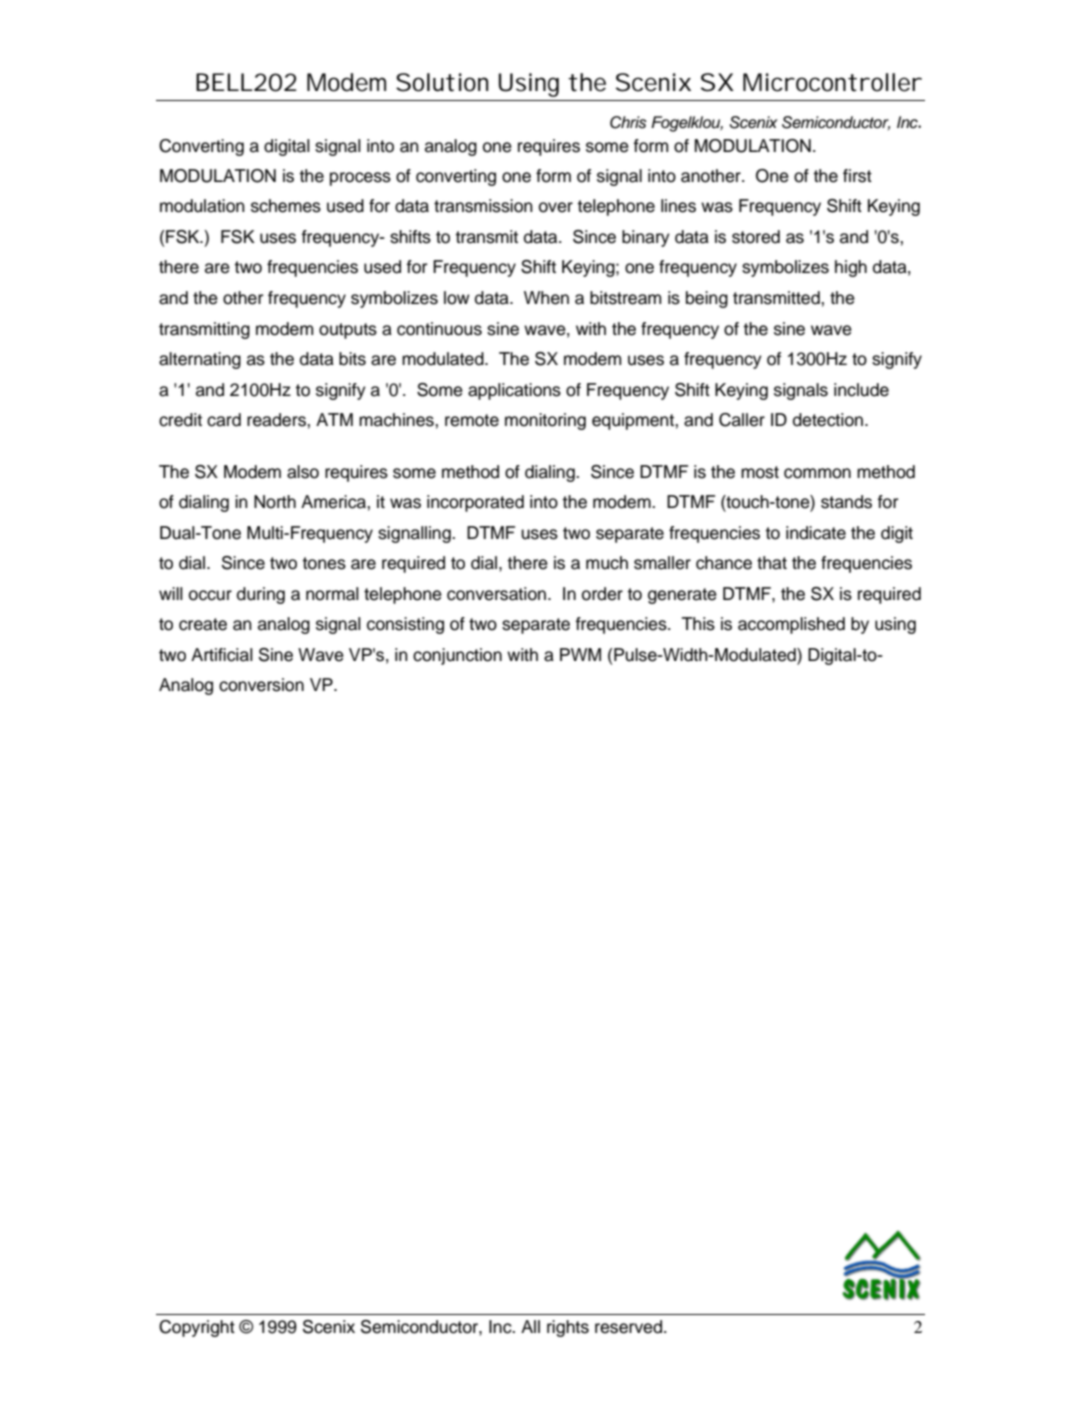 The width and height of the page is (1082, 1401). What do you see at coordinates (197, 1328) in the page?
I see `Copyright` at bounding box center [197, 1328].
